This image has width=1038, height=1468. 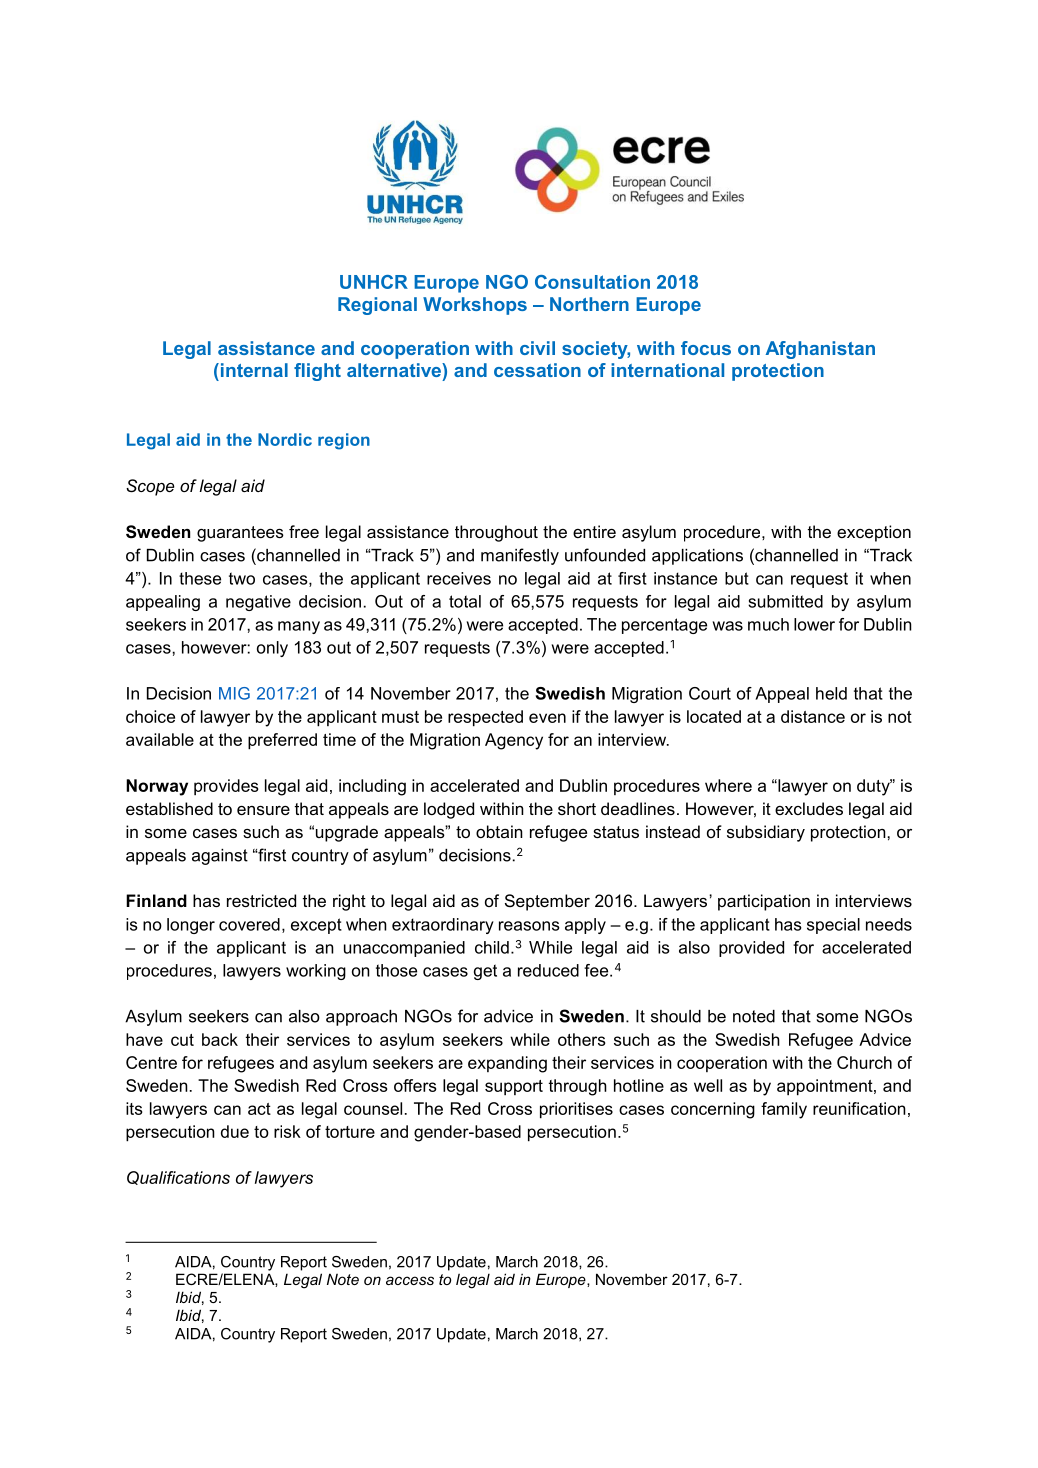 What do you see at coordinates (820, 350) in the image?
I see `Afghanistan` at bounding box center [820, 350].
